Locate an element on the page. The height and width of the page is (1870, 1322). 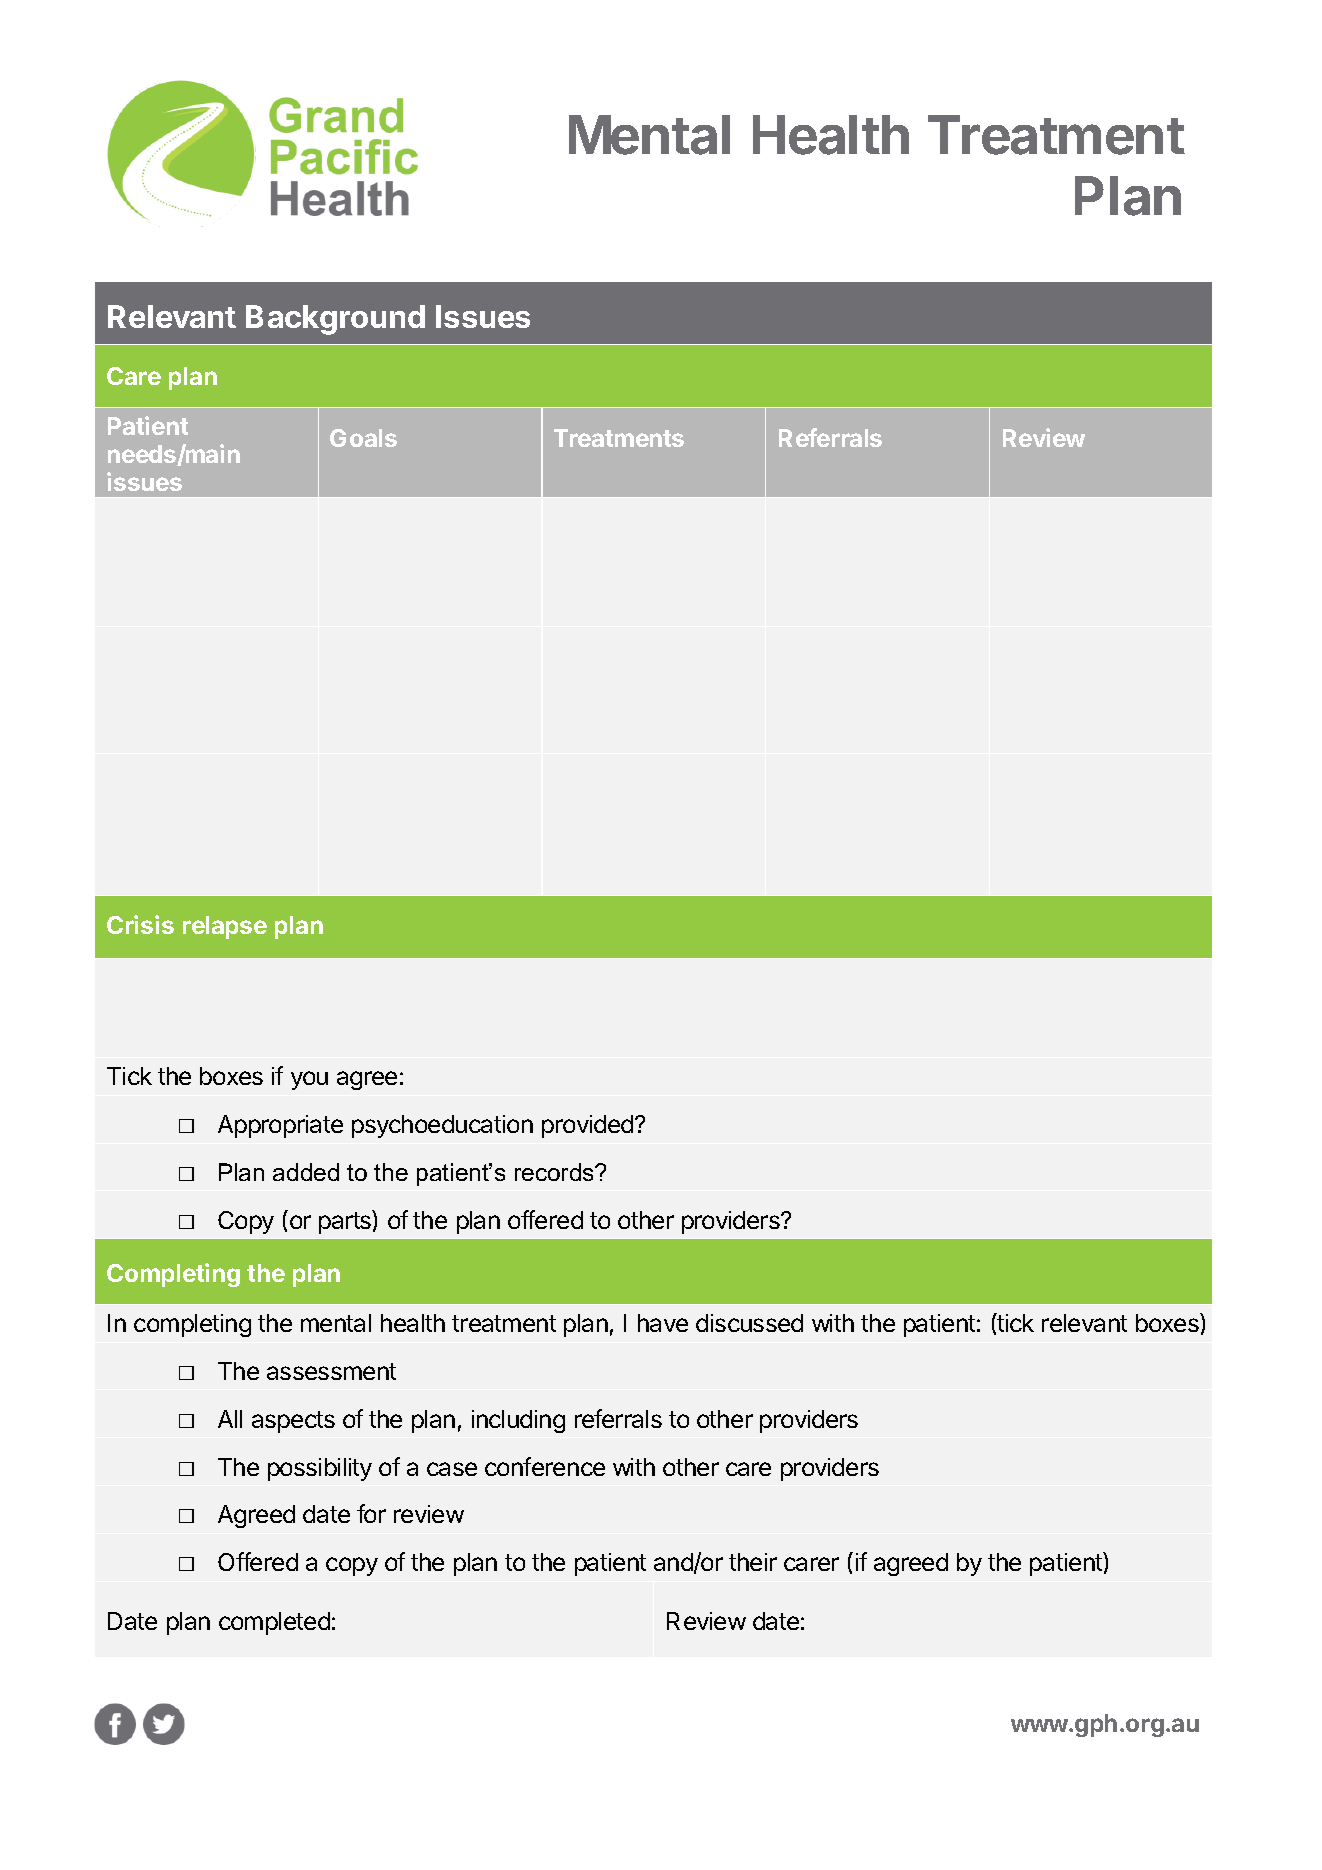
Crisis is located at coordinates (140, 924).
